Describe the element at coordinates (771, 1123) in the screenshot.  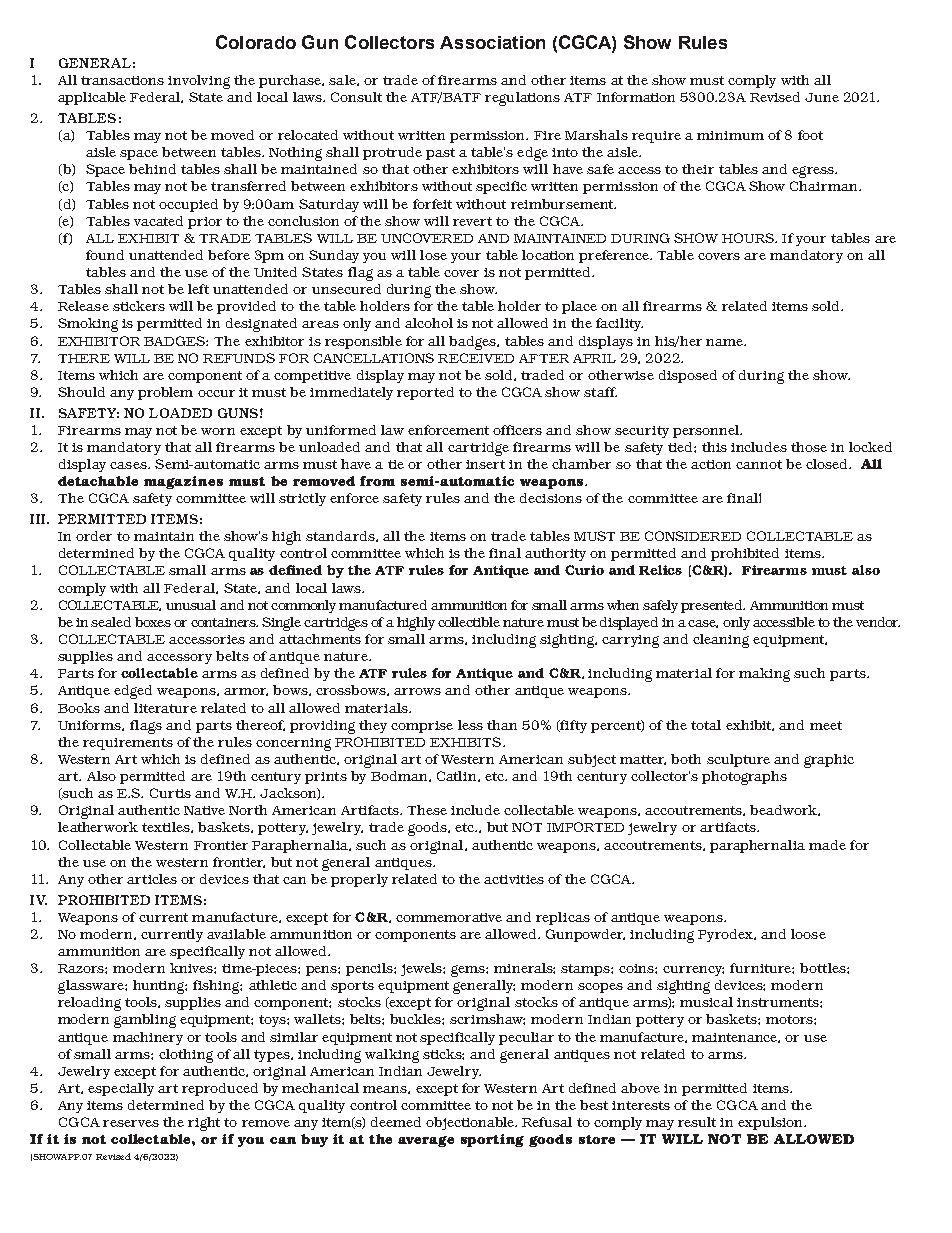
I see `expulsion` at that location.
